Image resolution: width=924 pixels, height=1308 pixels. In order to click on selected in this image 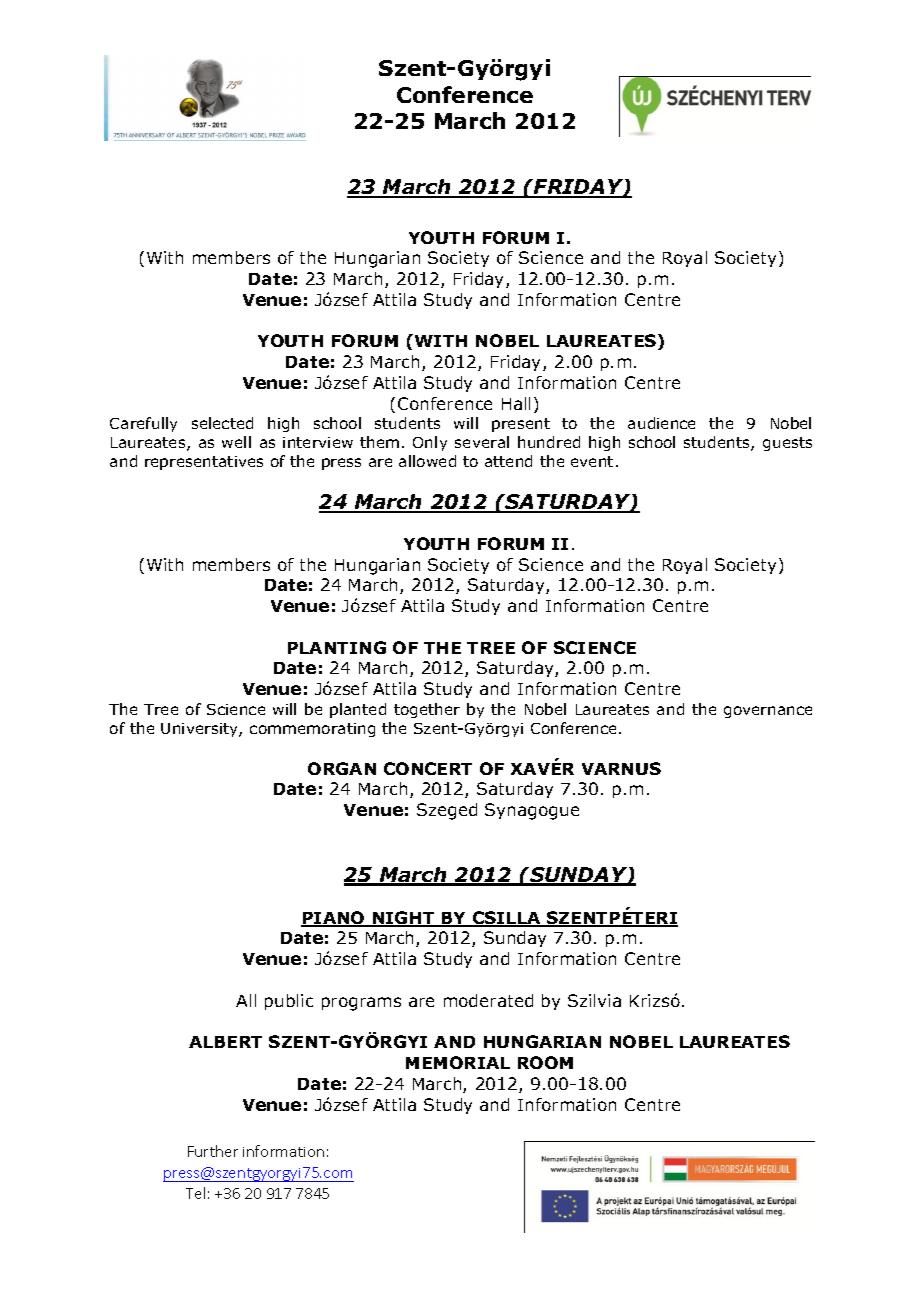, I will do `click(222, 423)`.
